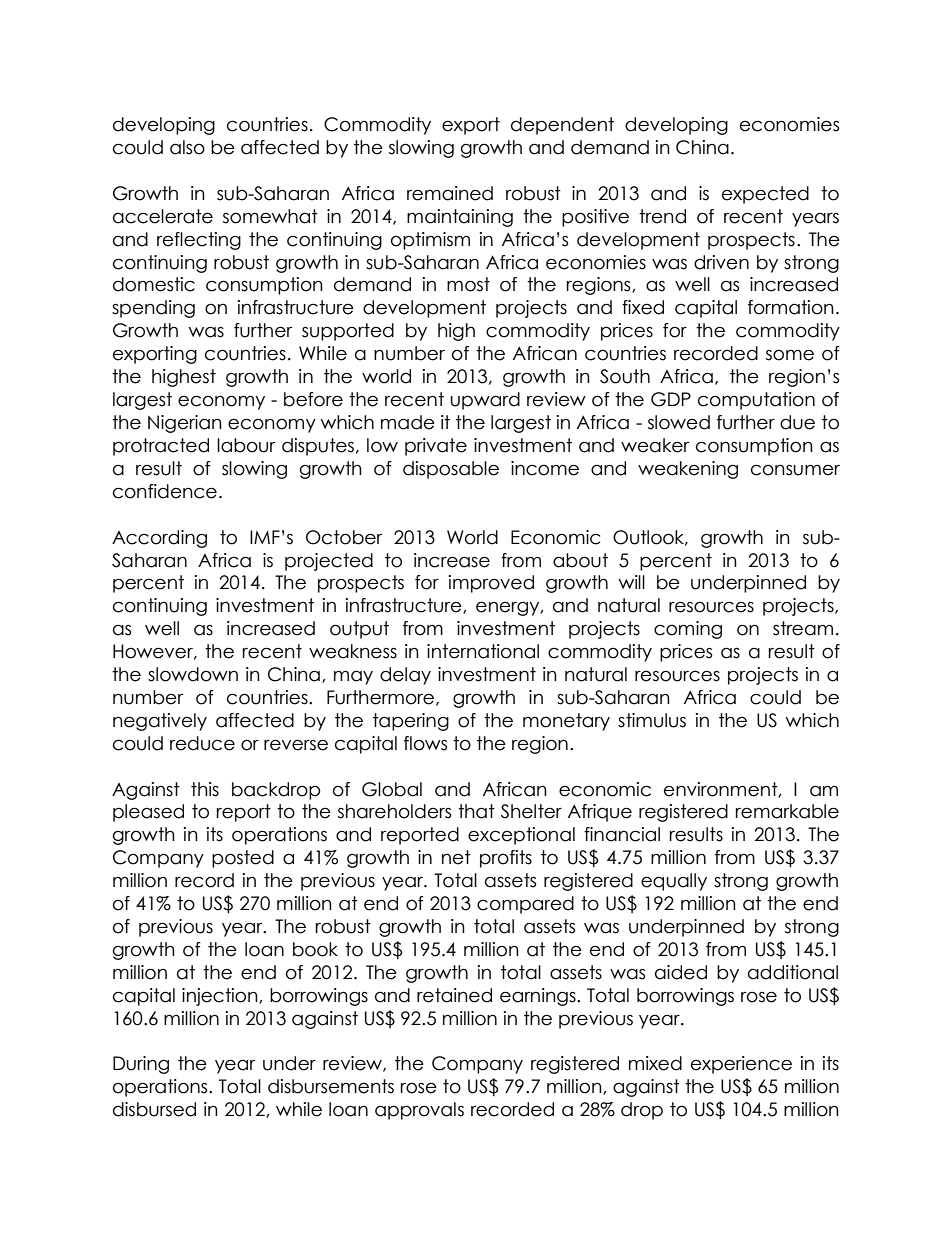 Image resolution: width=952 pixels, height=1233 pixels. What do you see at coordinates (450, 193) in the screenshot?
I see `remained` at bounding box center [450, 193].
